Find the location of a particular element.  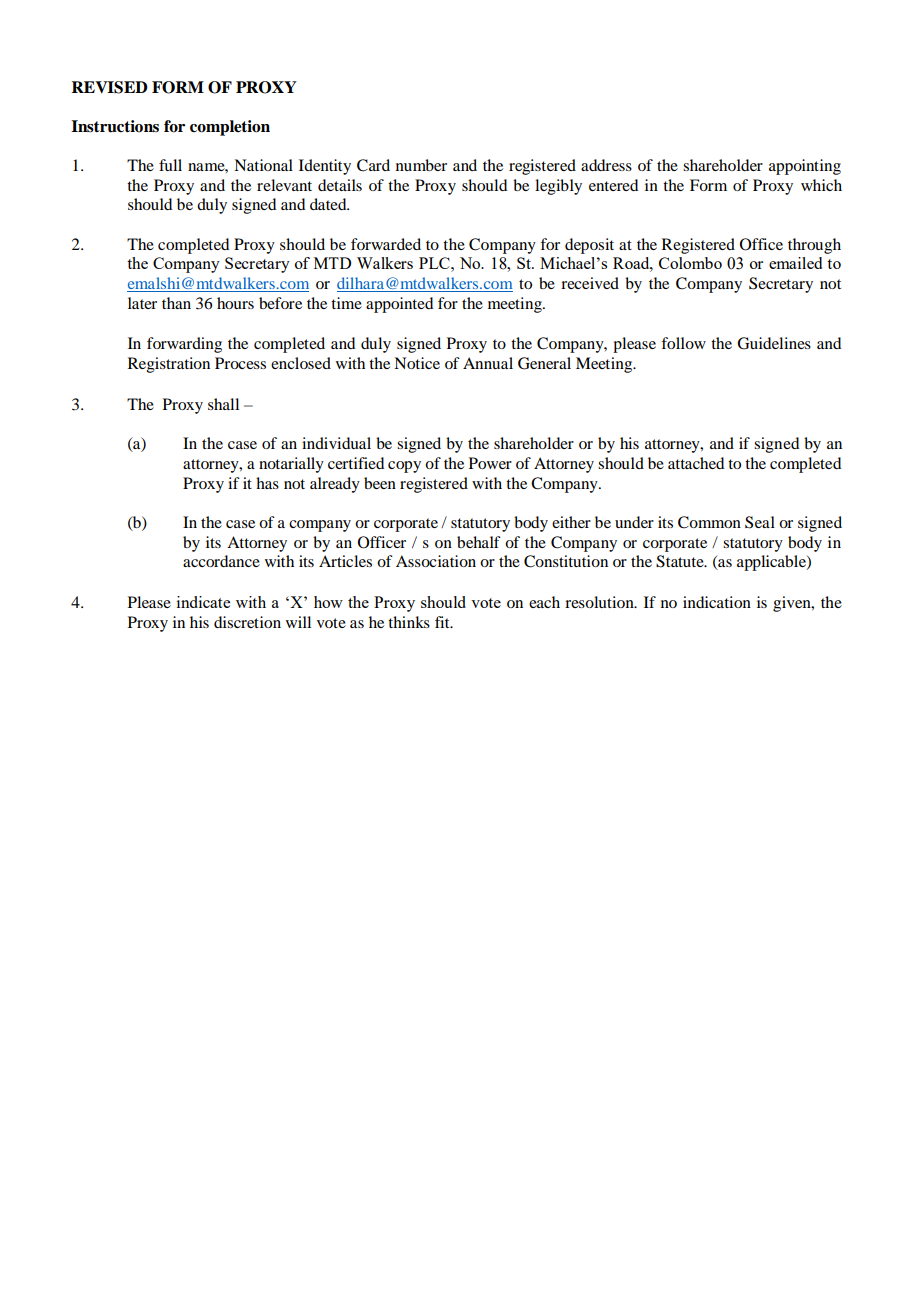

appointing is located at coordinates (805, 167).
